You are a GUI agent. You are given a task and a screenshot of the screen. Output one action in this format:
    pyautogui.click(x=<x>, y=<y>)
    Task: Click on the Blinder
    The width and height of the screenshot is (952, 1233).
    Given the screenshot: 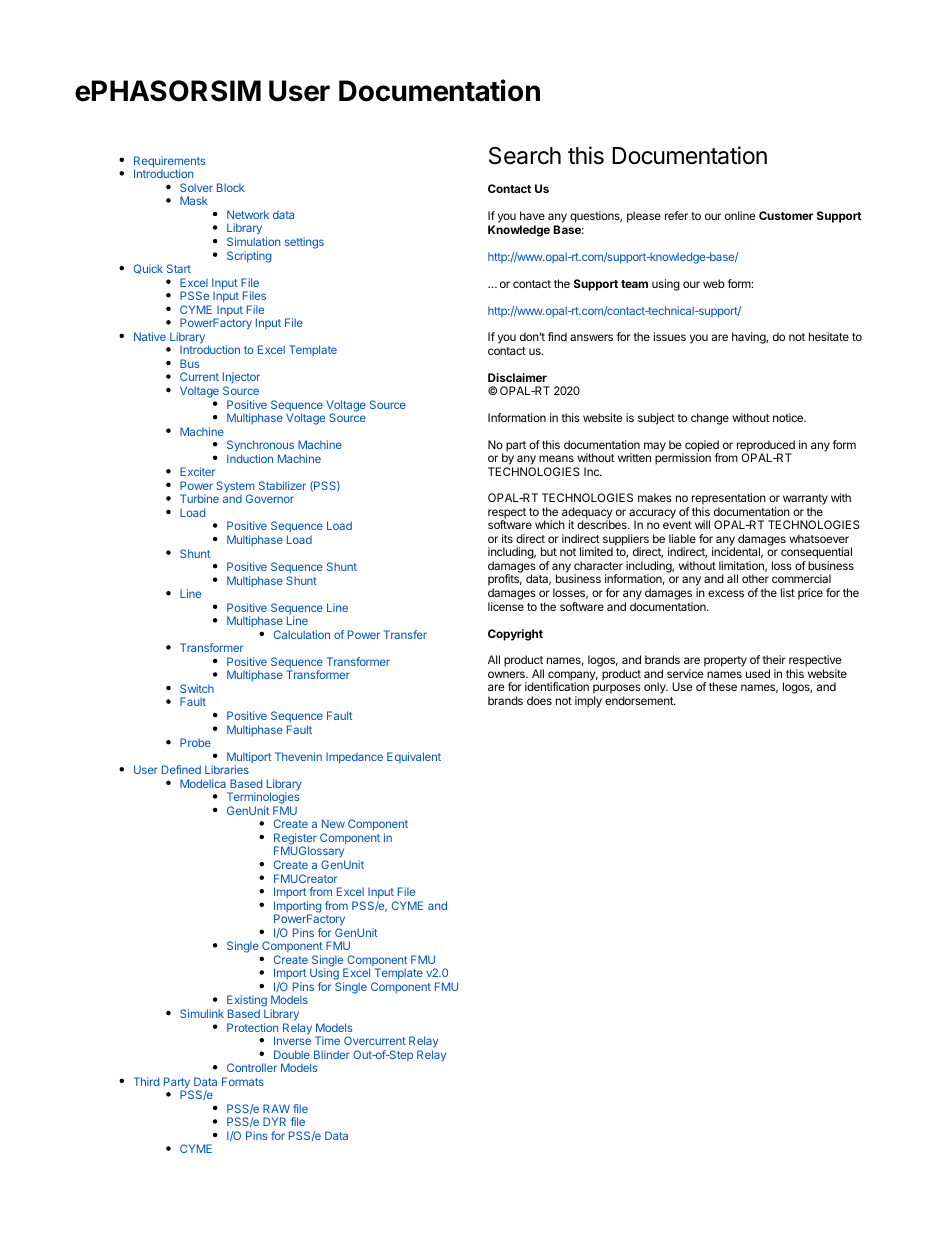 What is the action you would take?
    pyautogui.click(x=332, y=1054)
